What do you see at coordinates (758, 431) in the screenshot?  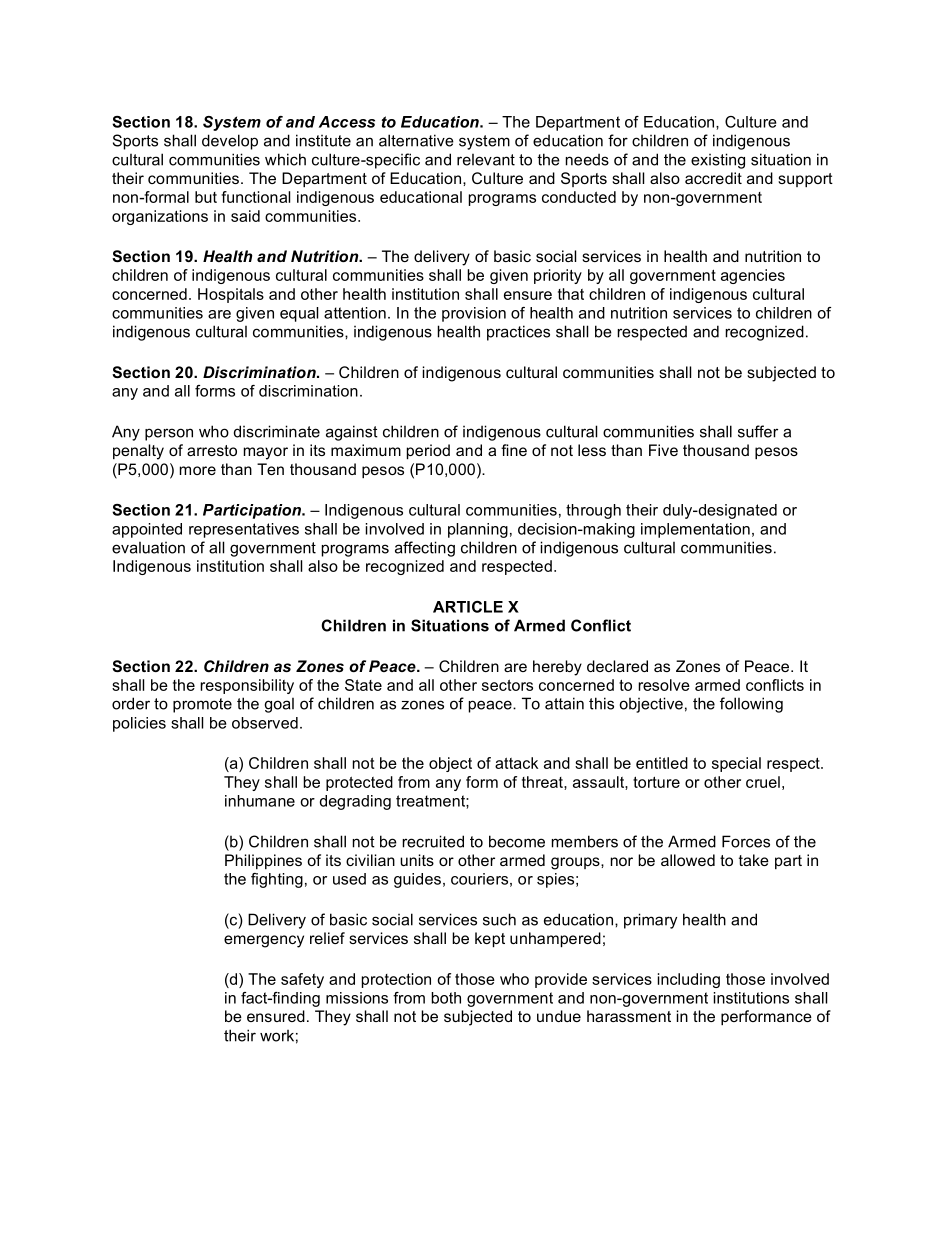 I see `suffer` at bounding box center [758, 431].
